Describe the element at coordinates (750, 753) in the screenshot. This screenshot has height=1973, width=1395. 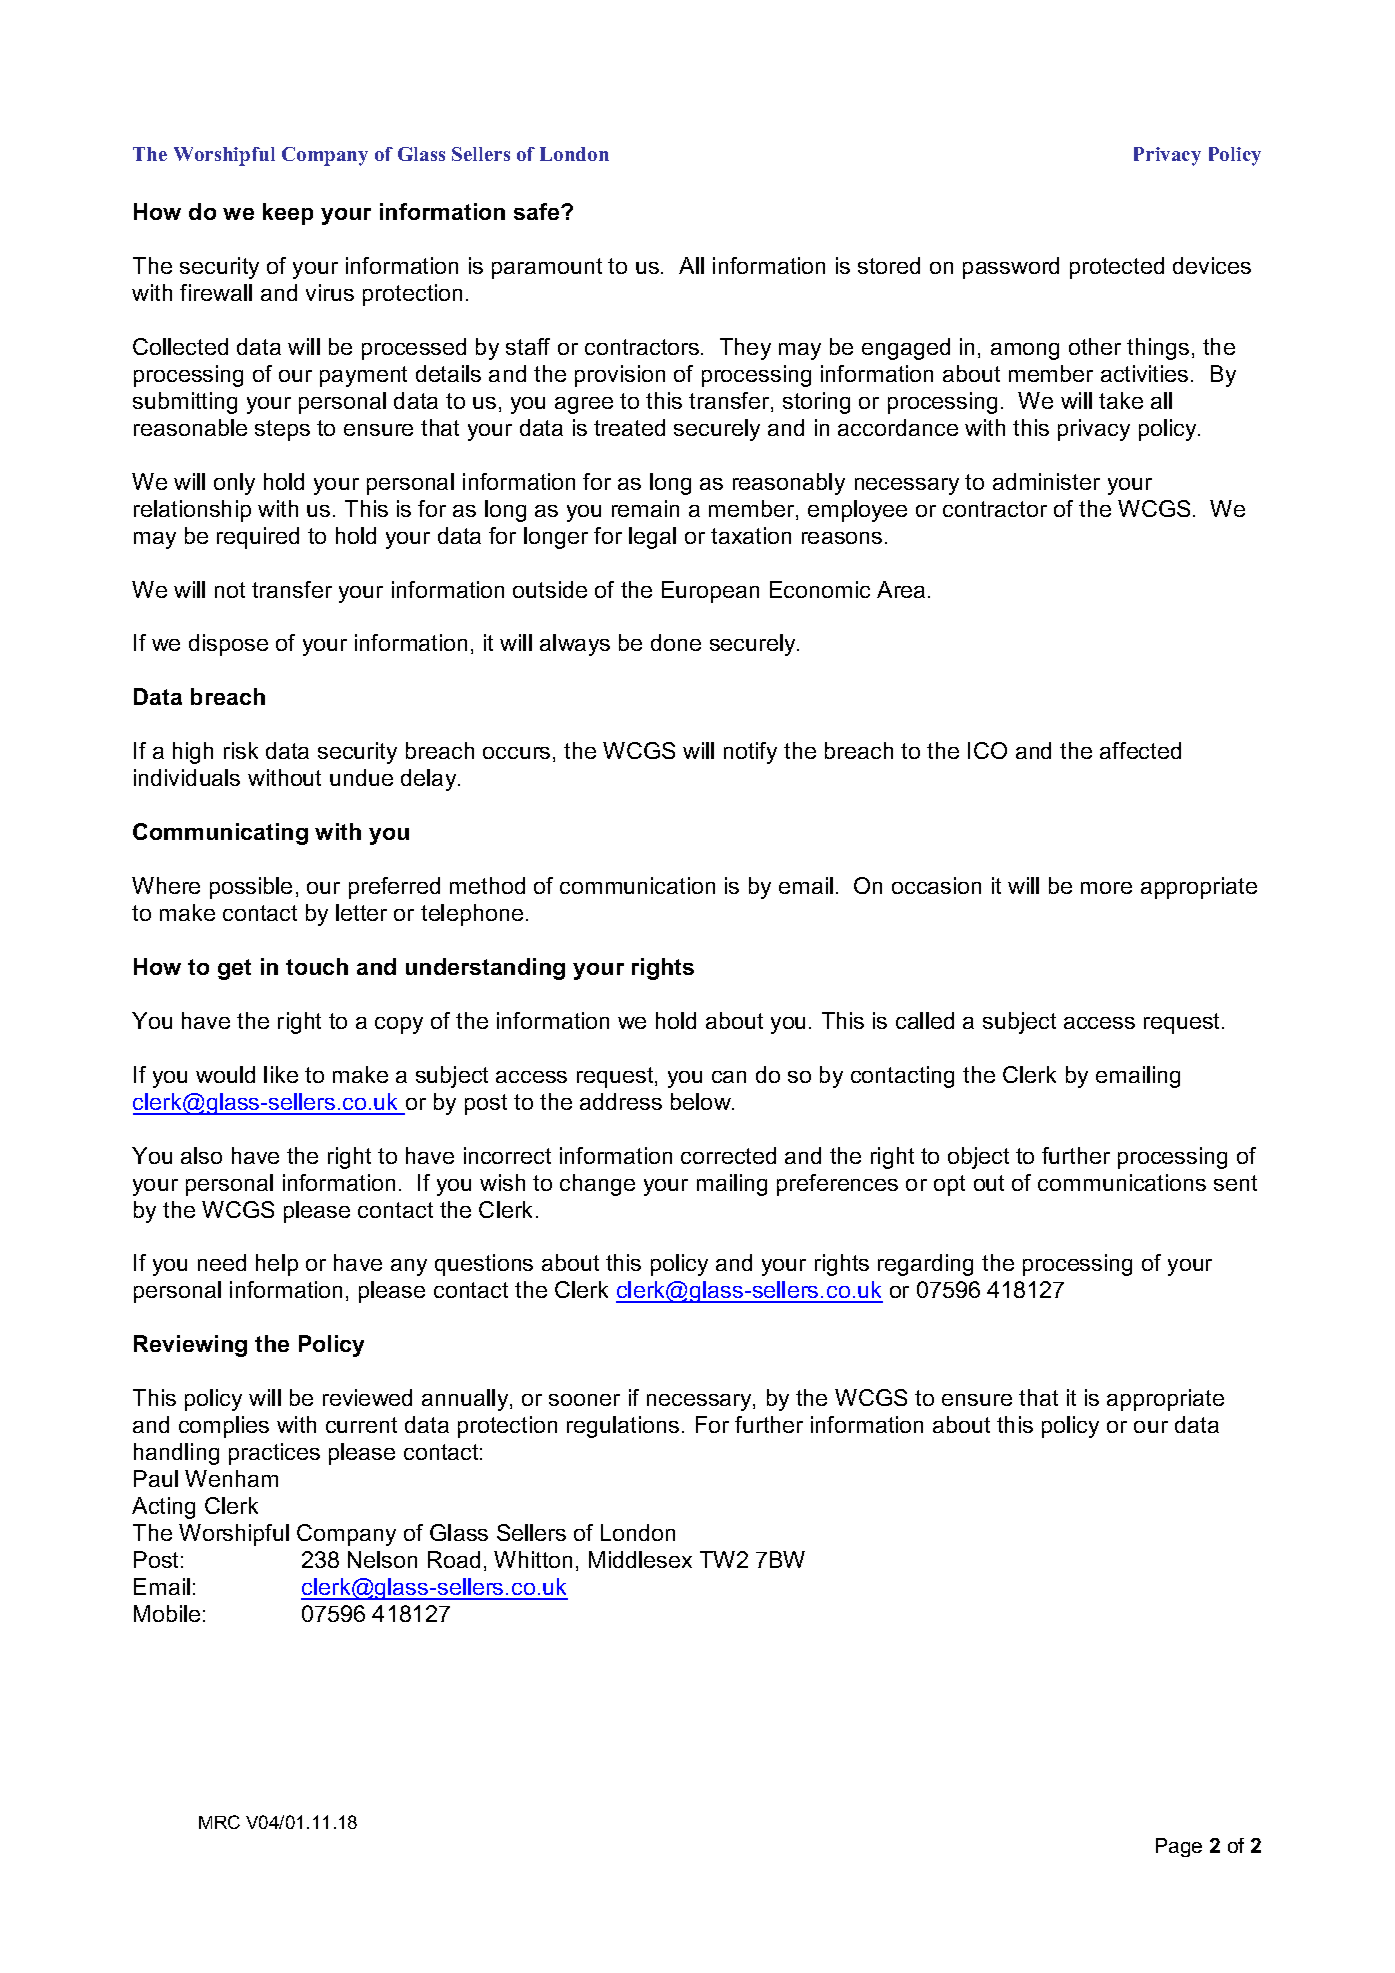
I see `notify` at that location.
